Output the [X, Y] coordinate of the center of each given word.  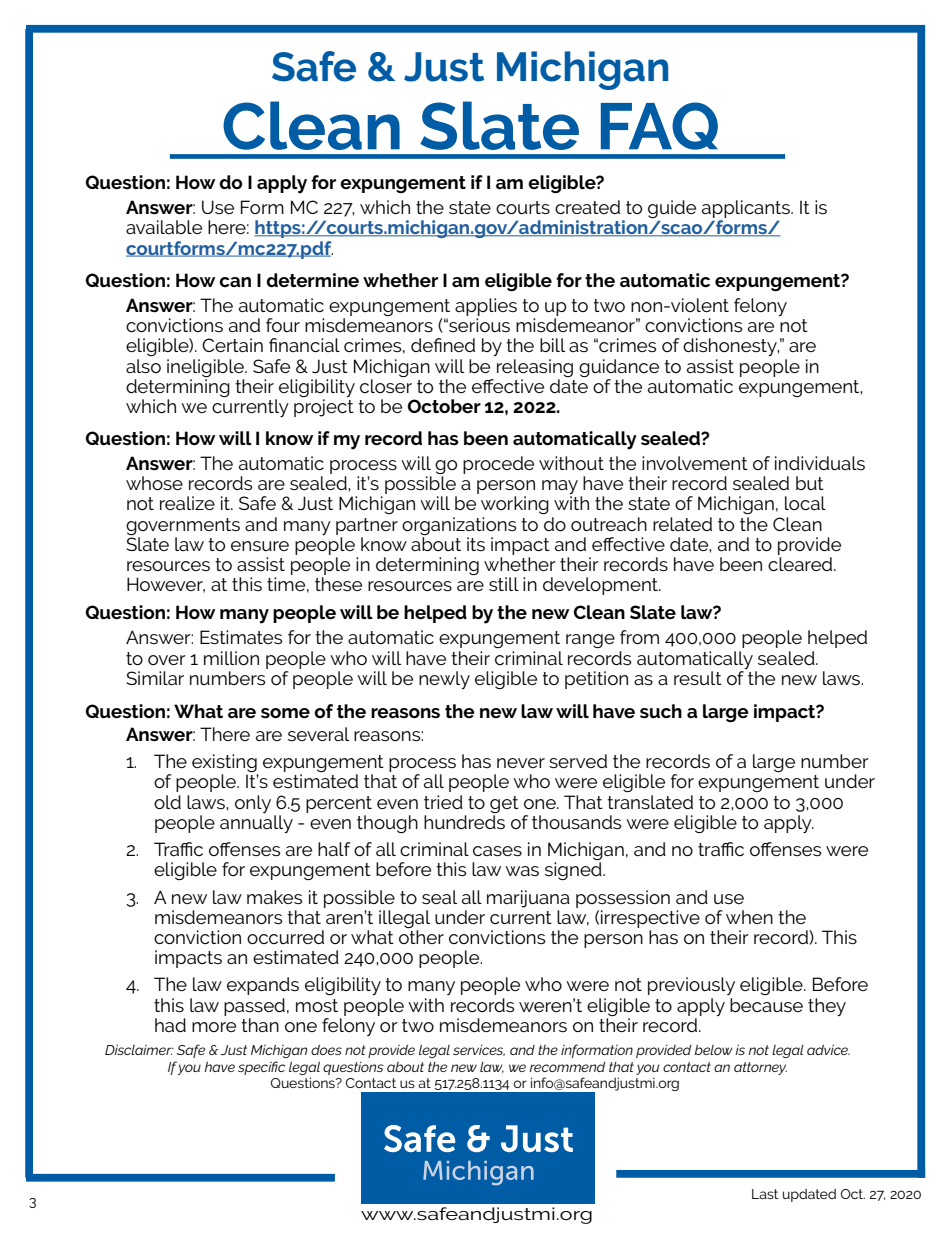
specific [261, 1068]
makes [274, 897]
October [444, 406]
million [231, 658]
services [479, 1050]
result [698, 678]
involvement [695, 463]
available [164, 227]
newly [444, 680]
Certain [232, 345]
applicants [747, 210]
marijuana [528, 899]
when [749, 917]
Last [765, 1194]
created [587, 207]
